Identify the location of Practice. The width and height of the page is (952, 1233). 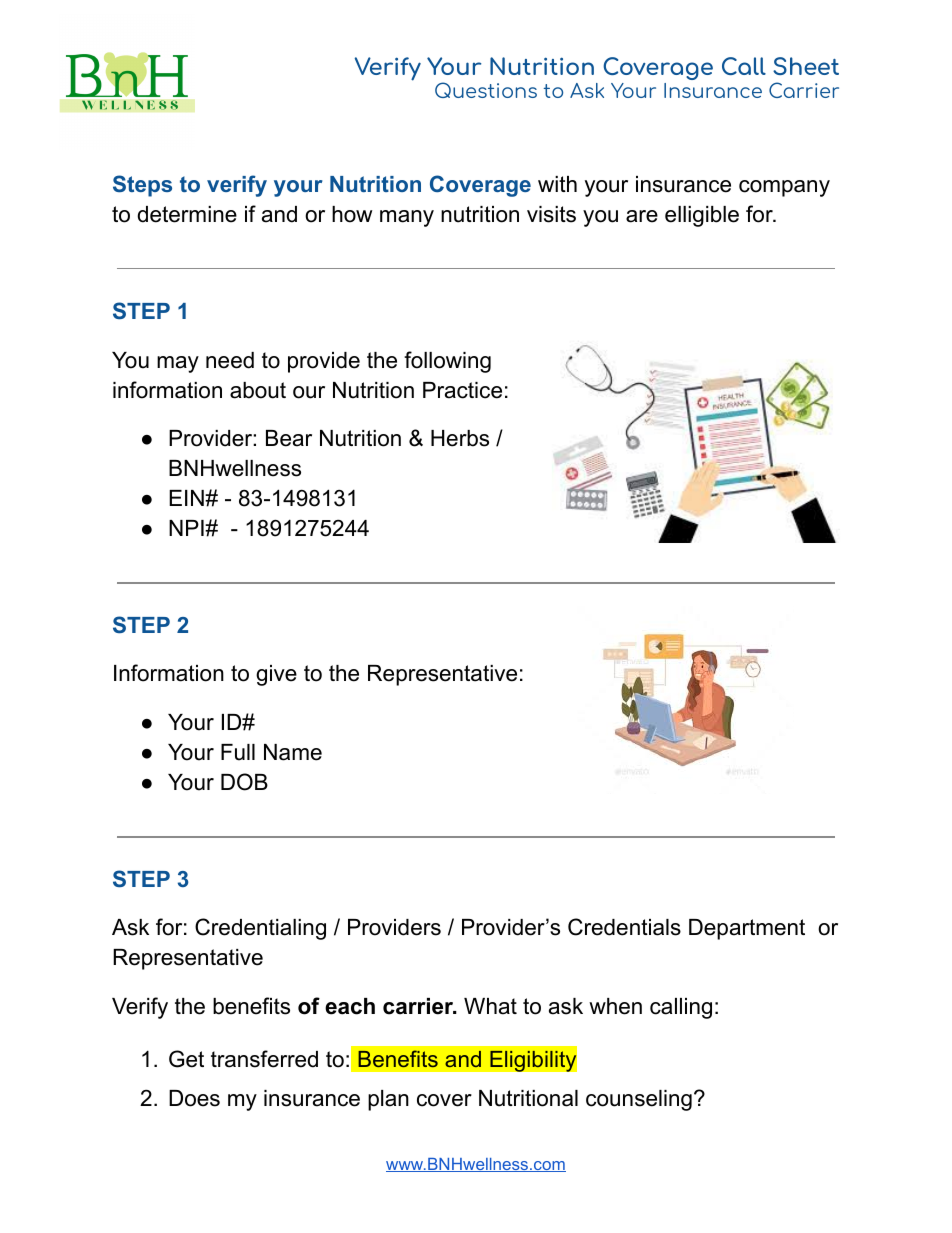
(462, 390).
